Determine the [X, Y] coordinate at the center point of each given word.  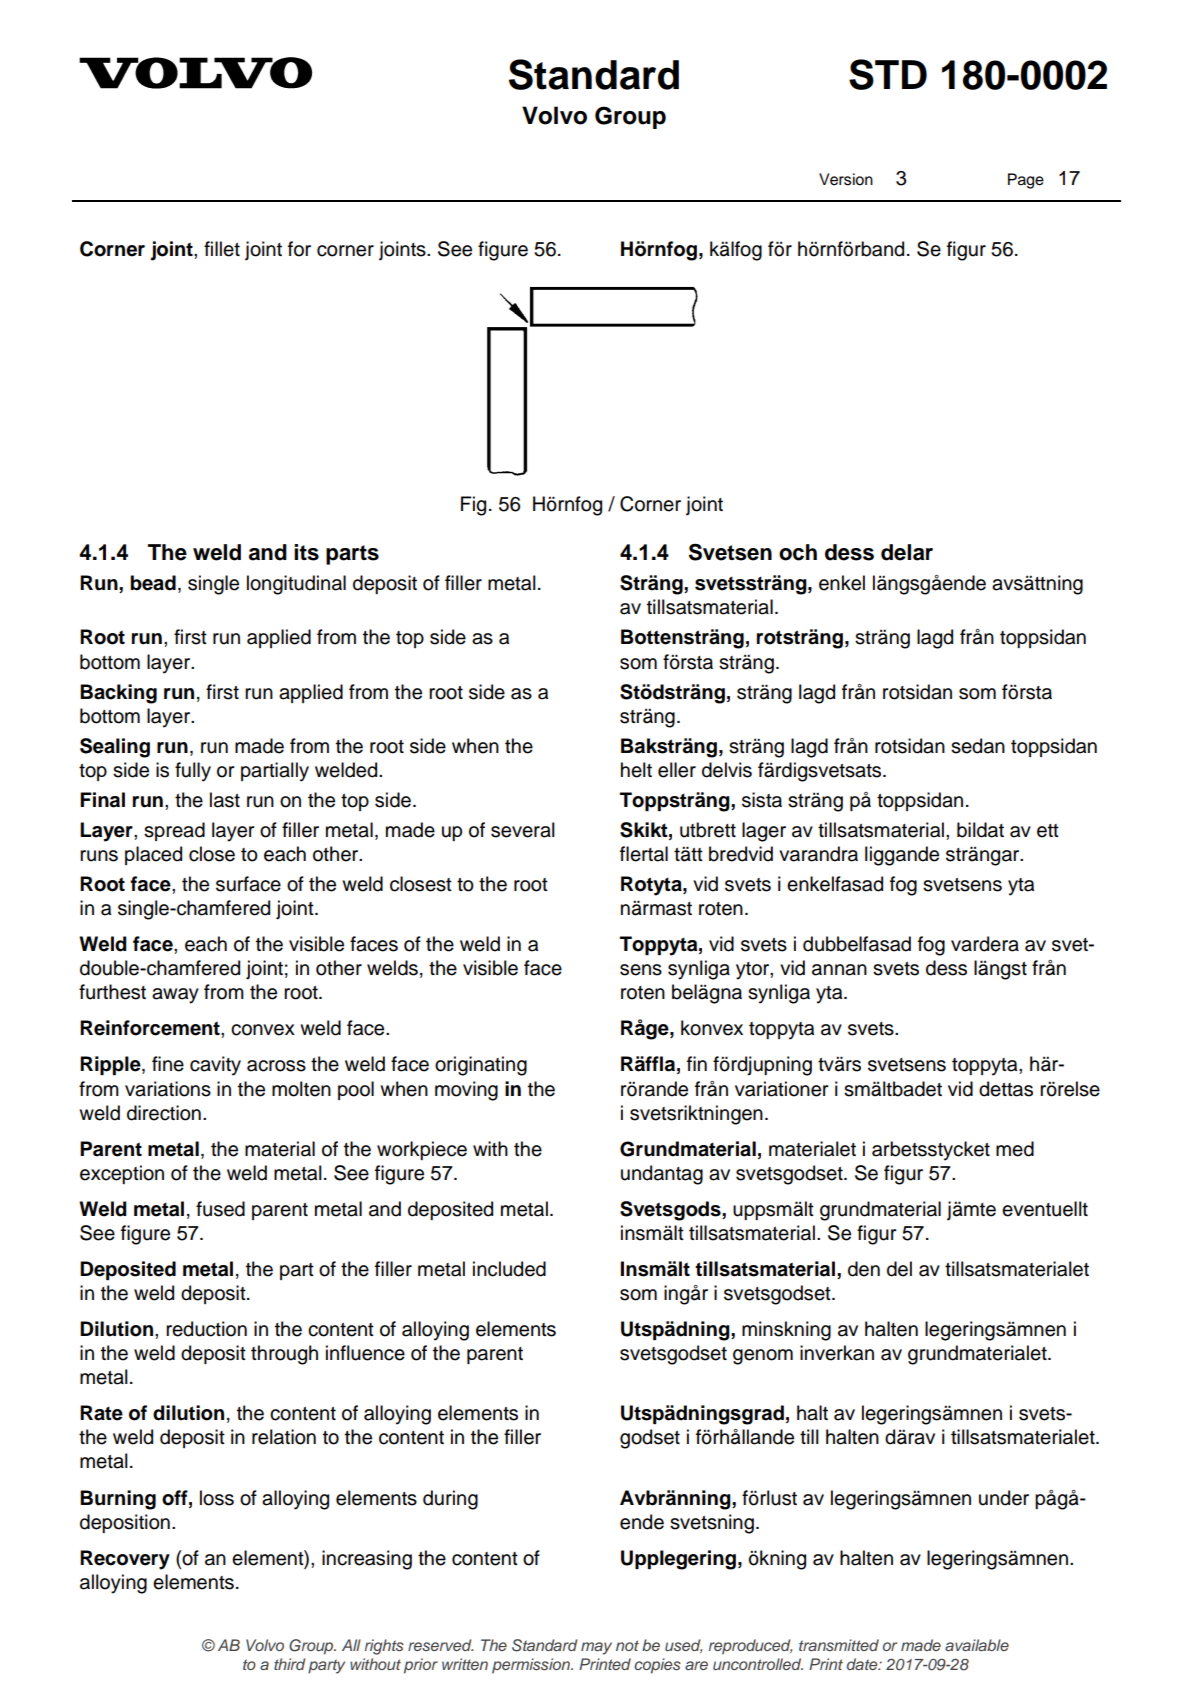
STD [888, 74]
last [225, 800]
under [1004, 1498]
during [450, 1500]
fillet [222, 249]
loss [217, 1498]
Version [846, 179]
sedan [978, 746]
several [523, 830]
